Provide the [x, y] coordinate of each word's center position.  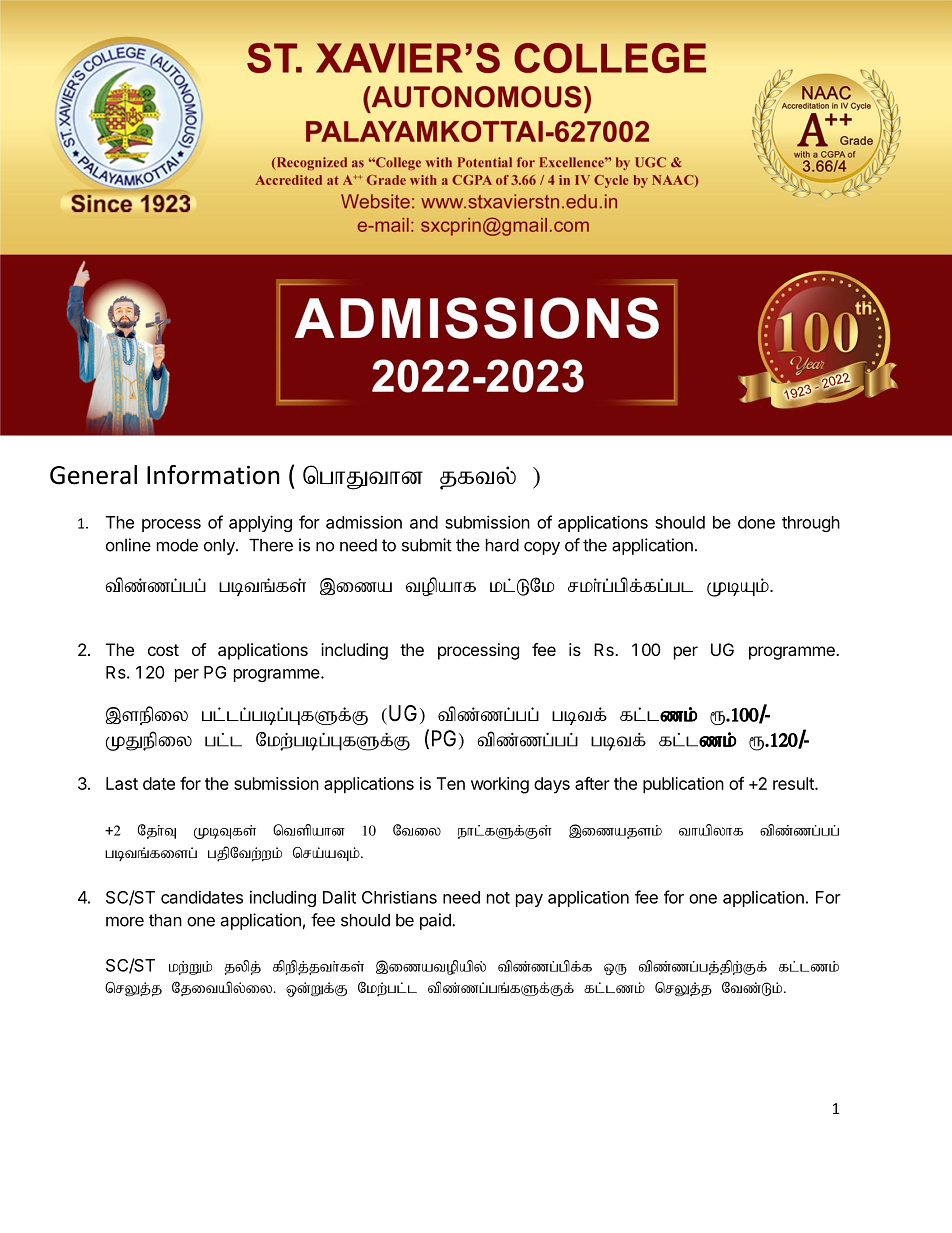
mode [177, 545]
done [756, 522]
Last [122, 783]
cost [163, 650]
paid [436, 921]
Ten [451, 783]
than [165, 920]
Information [213, 475]
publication [683, 785]
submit [427, 545]
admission [364, 522]
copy [542, 548]
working [500, 785]
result [794, 783]
